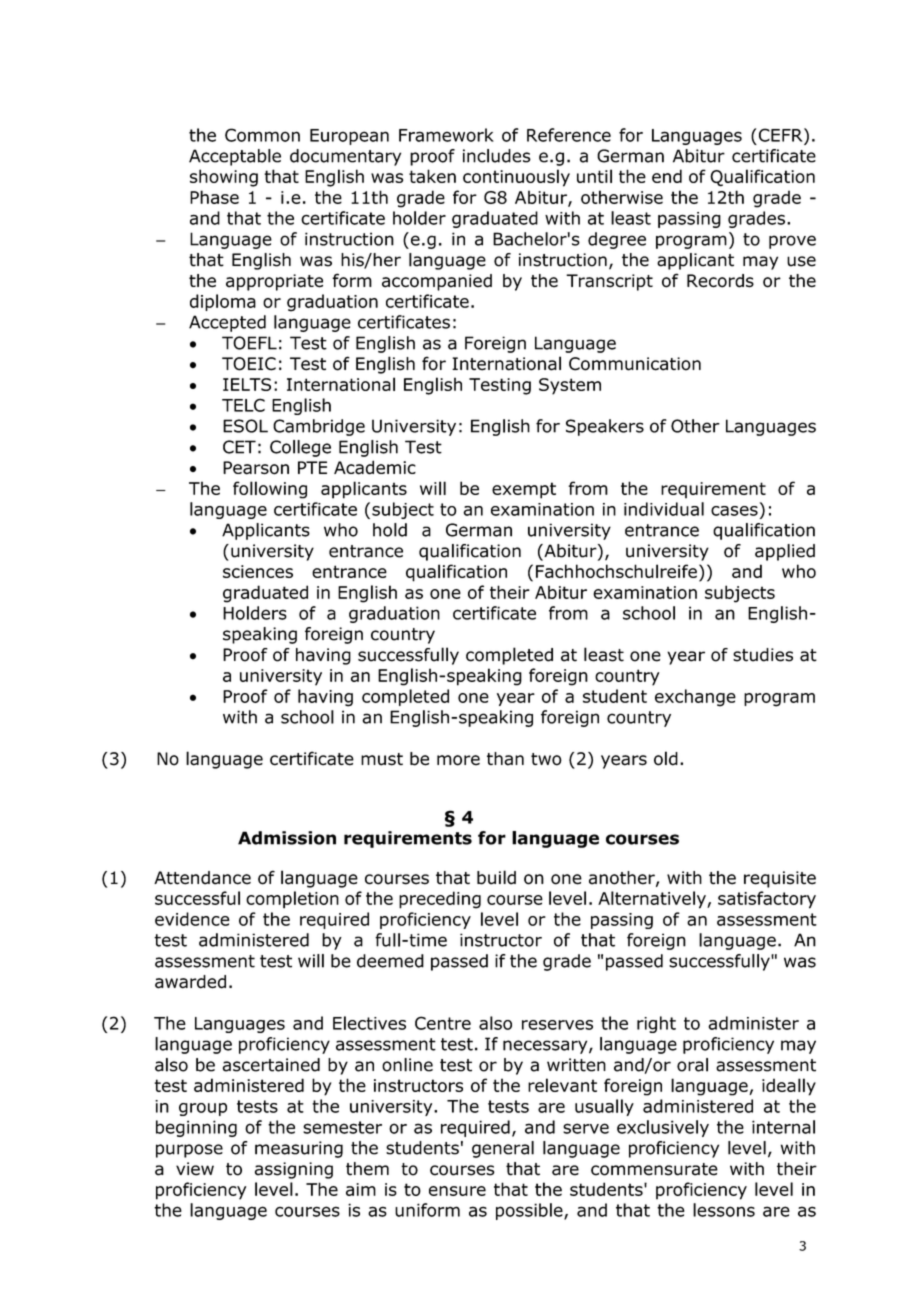 The height and width of the document is (1309, 924). What do you see at coordinates (524, 490) in the document?
I see `exempt` at bounding box center [524, 490].
